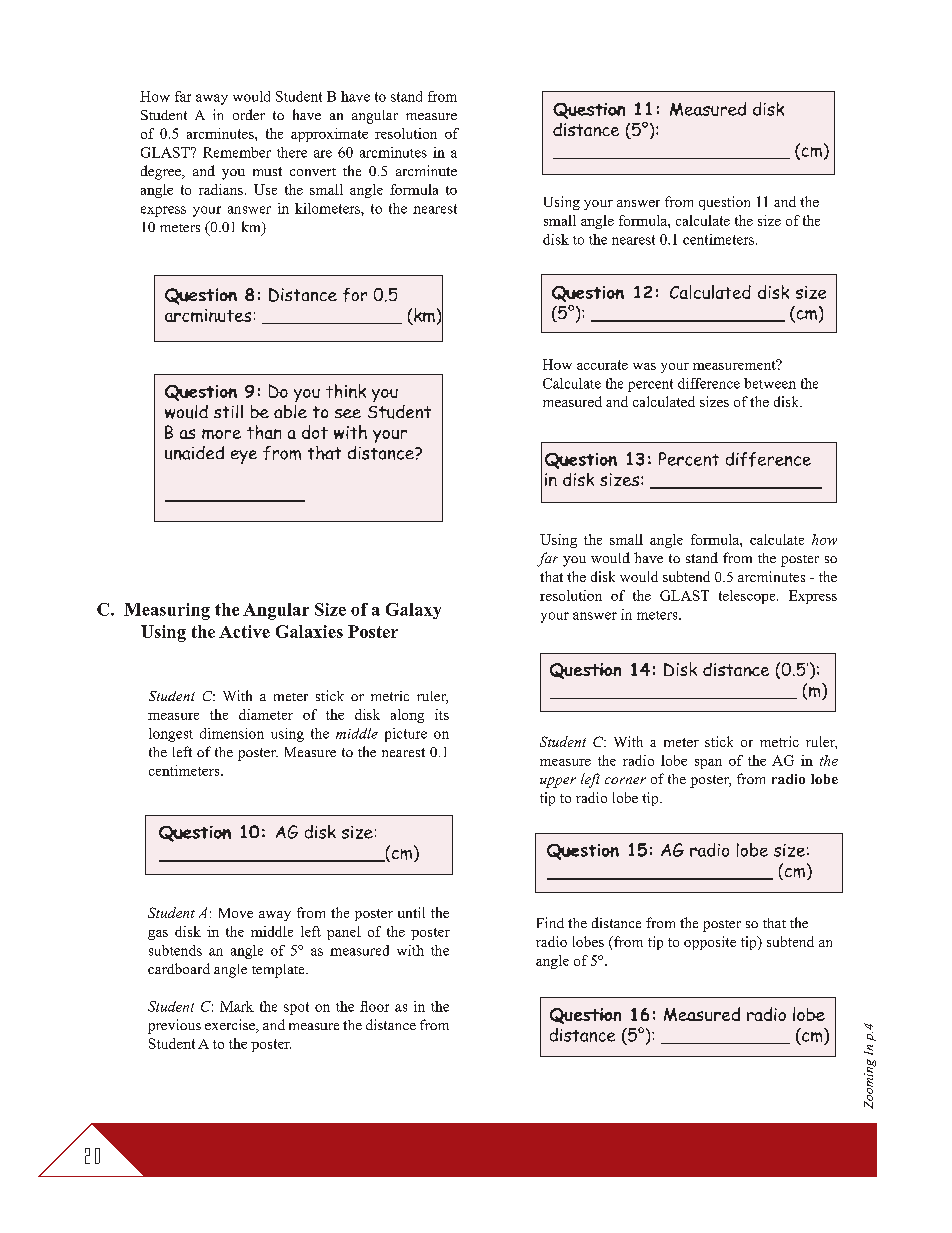  Describe the element at coordinates (710, 943) in the screenshot. I see `opposite` at that location.
